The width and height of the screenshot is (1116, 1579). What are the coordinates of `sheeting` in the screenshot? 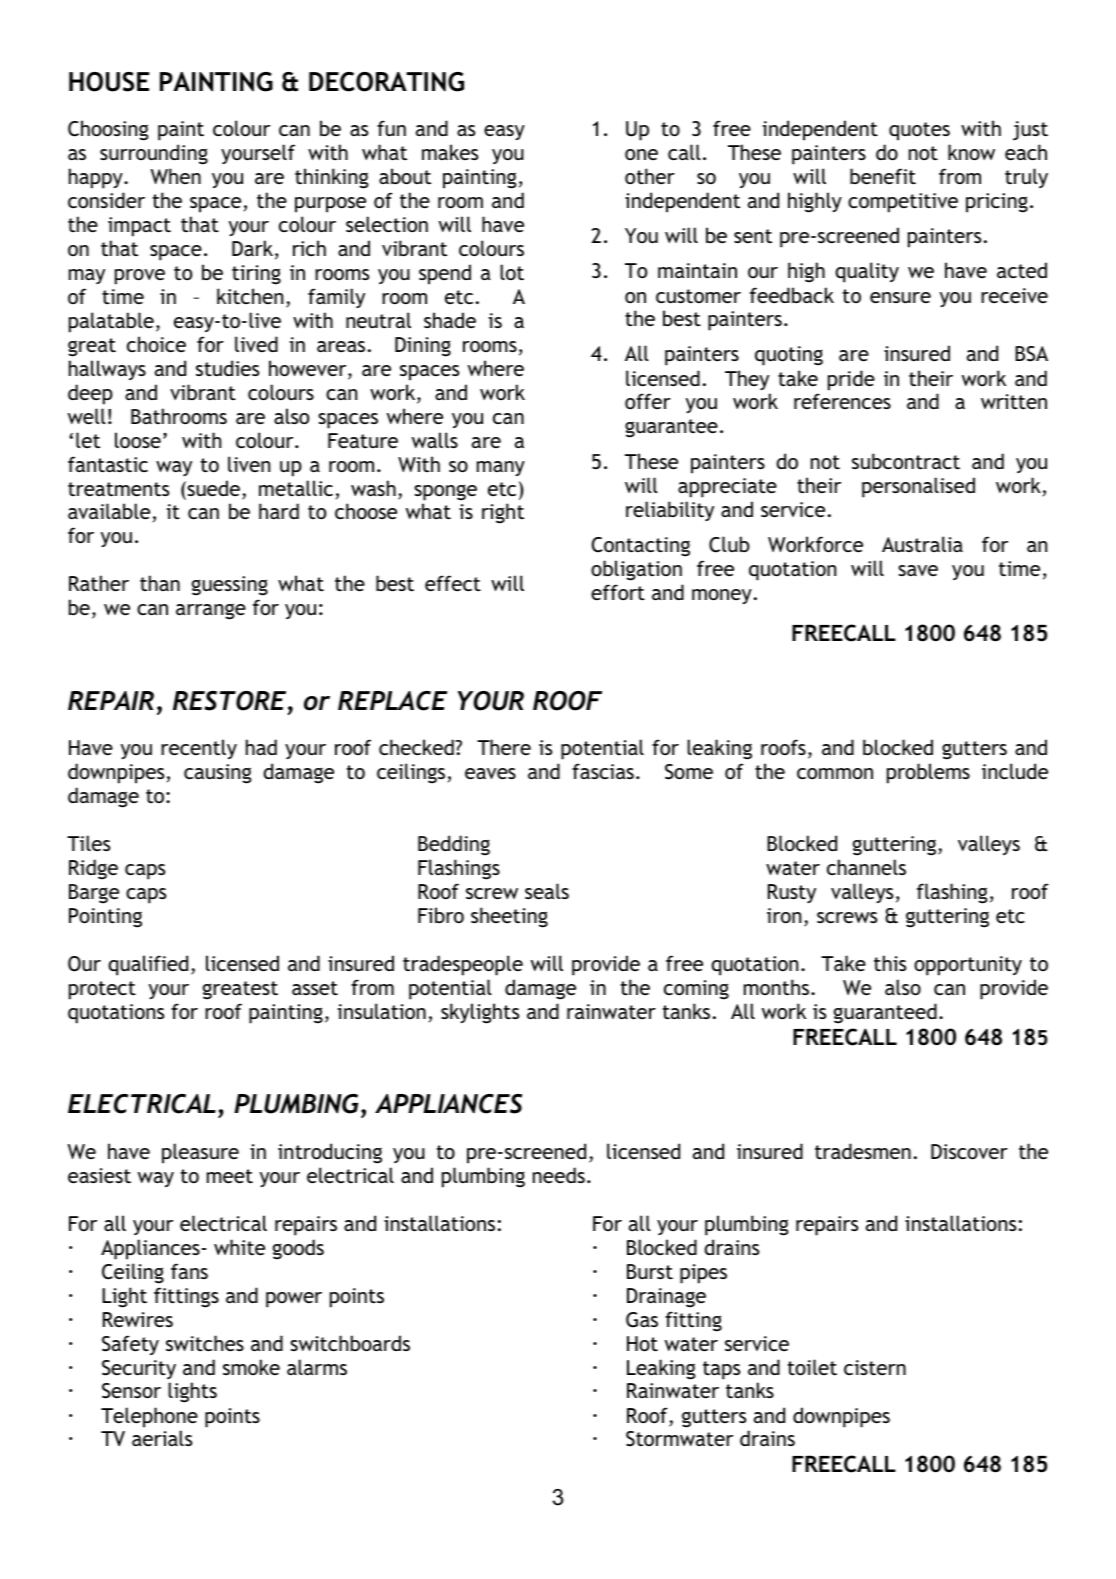 It's located at (509, 917).
